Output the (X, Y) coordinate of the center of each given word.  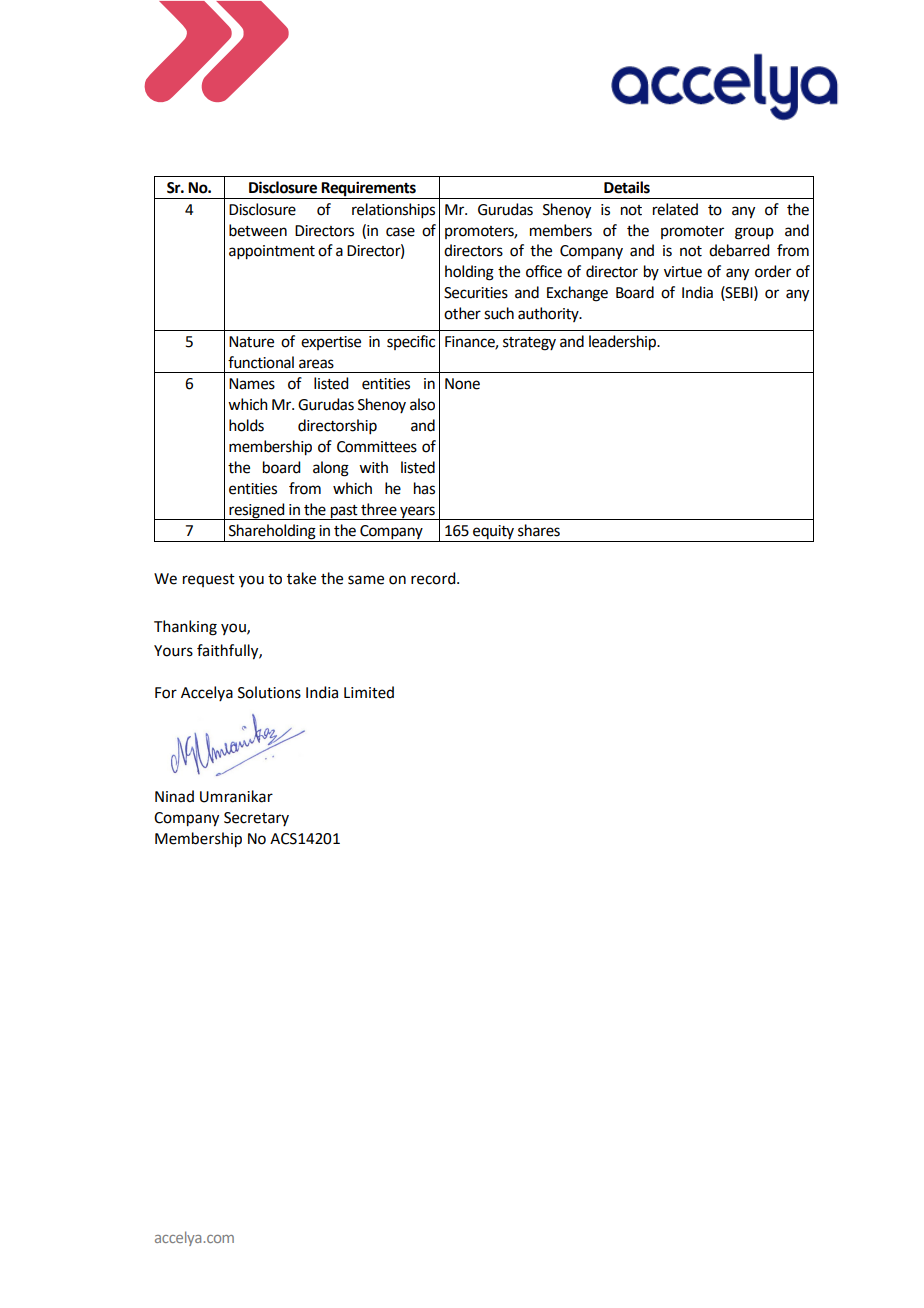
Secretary (256, 819)
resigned (257, 511)
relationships (393, 210)
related (675, 209)
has (424, 488)
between (258, 230)
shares (539, 530)
